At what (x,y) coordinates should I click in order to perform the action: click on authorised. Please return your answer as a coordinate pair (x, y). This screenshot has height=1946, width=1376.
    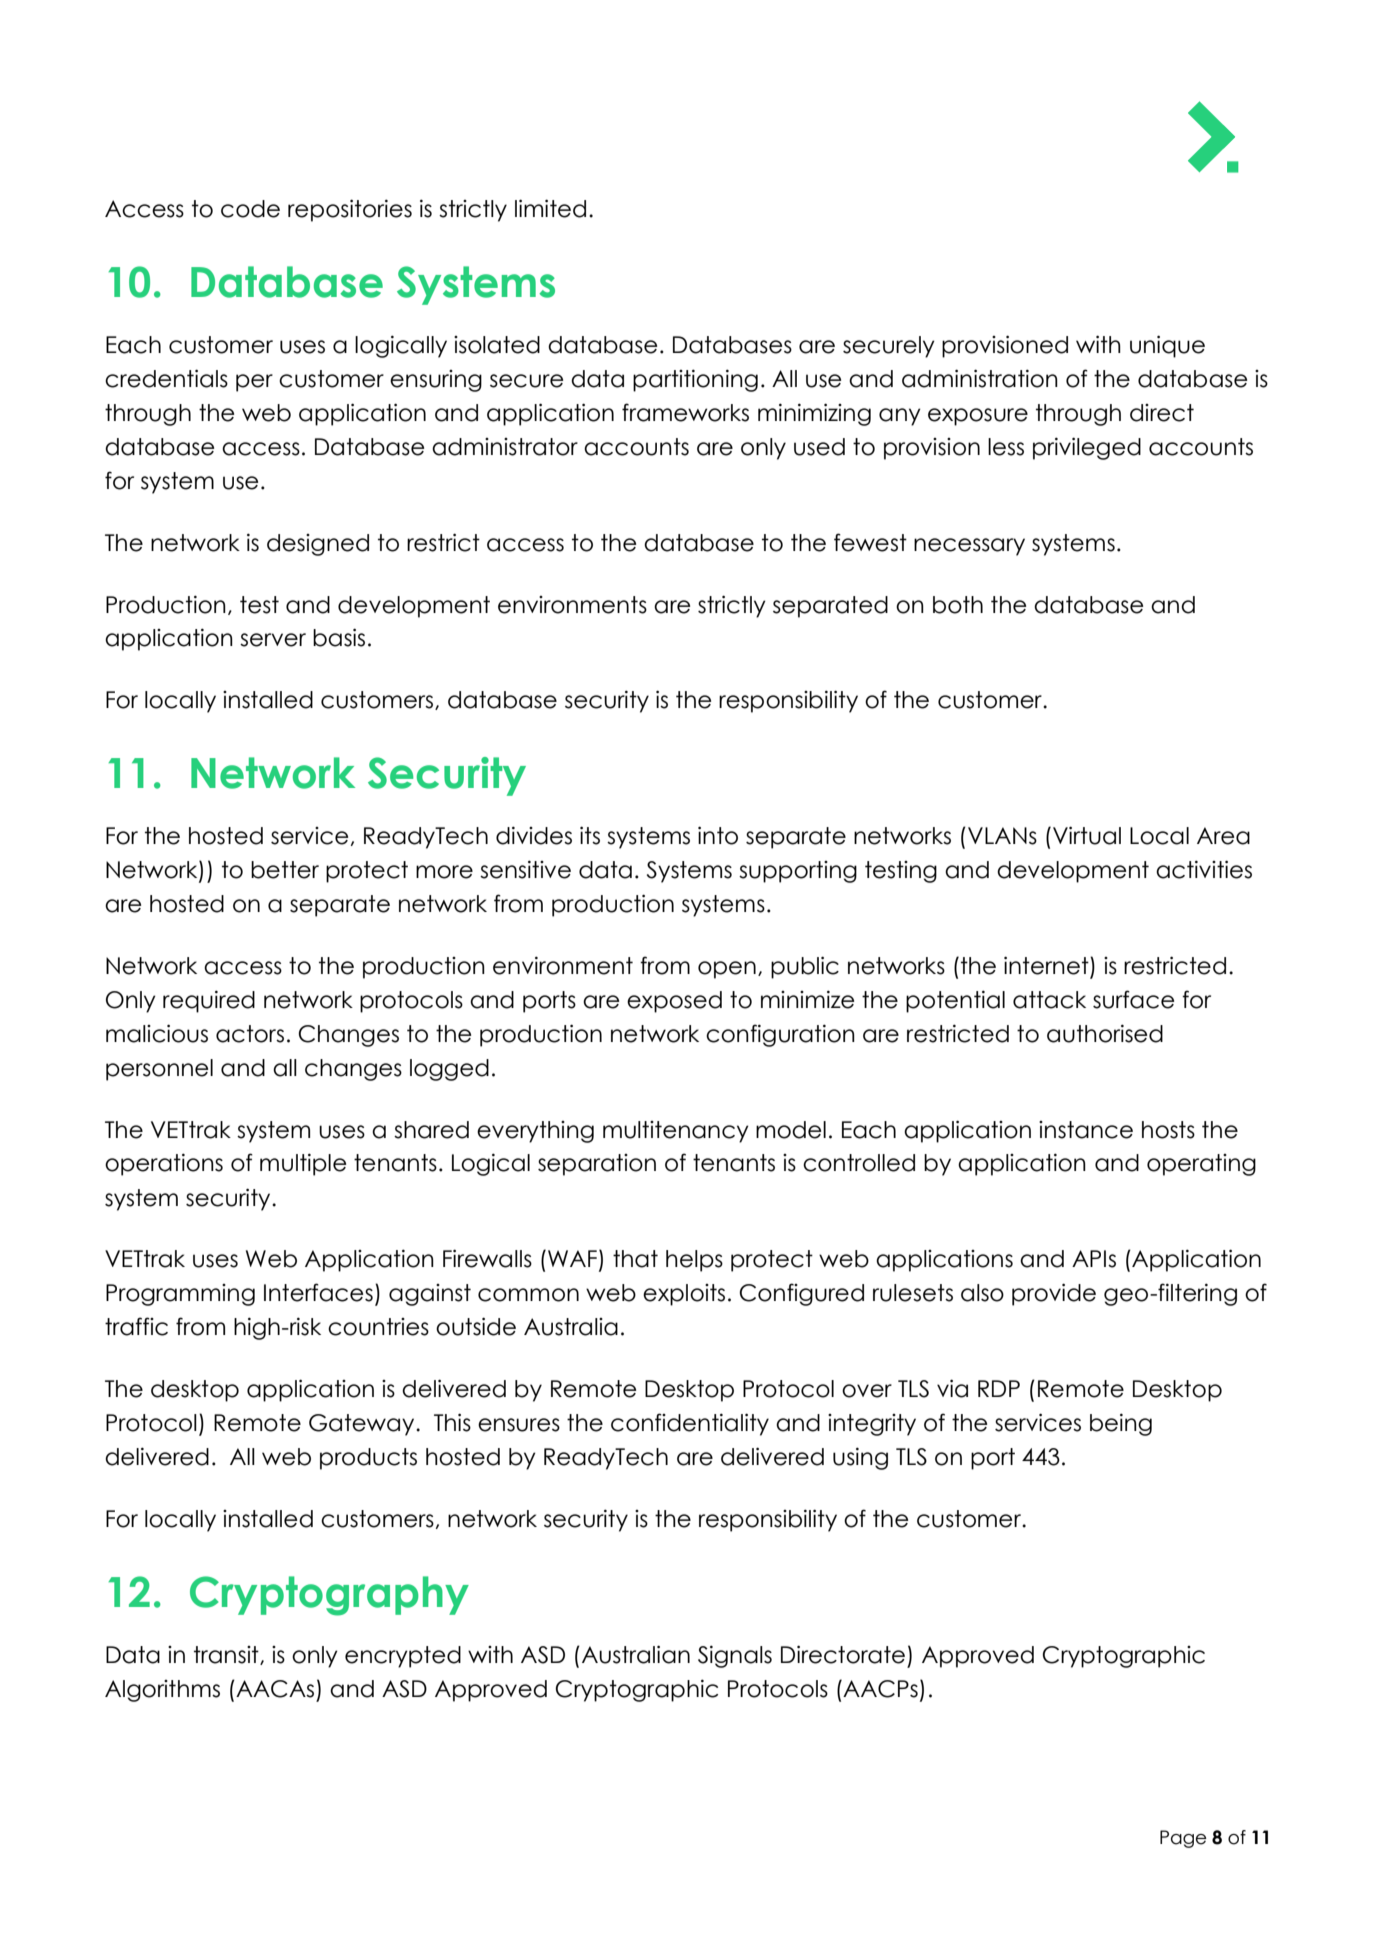
    Looking at the image, I should click on (1105, 1033).
